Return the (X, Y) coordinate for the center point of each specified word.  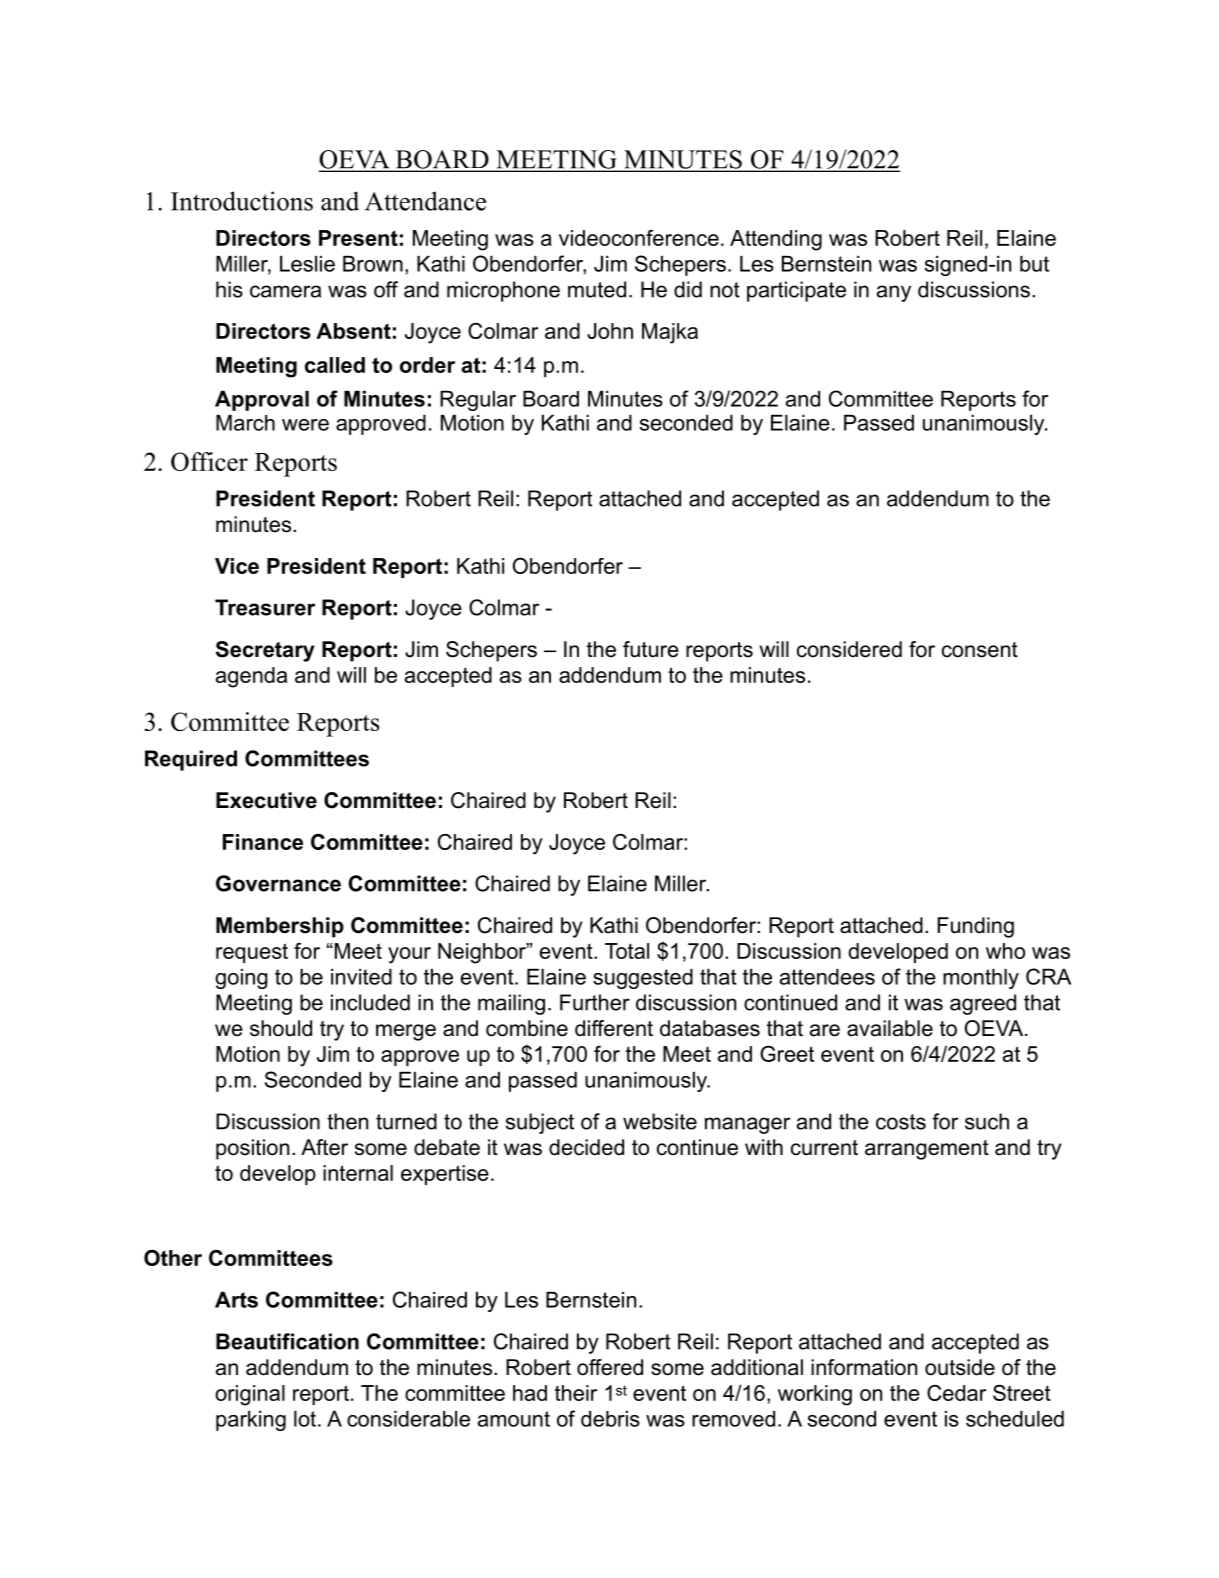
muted (597, 289)
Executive (266, 800)
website (660, 1121)
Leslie (307, 264)
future (651, 649)
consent (980, 650)
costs (901, 1122)
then (347, 1121)
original (250, 1395)
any (894, 293)
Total (627, 951)
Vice (237, 566)
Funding (975, 927)
